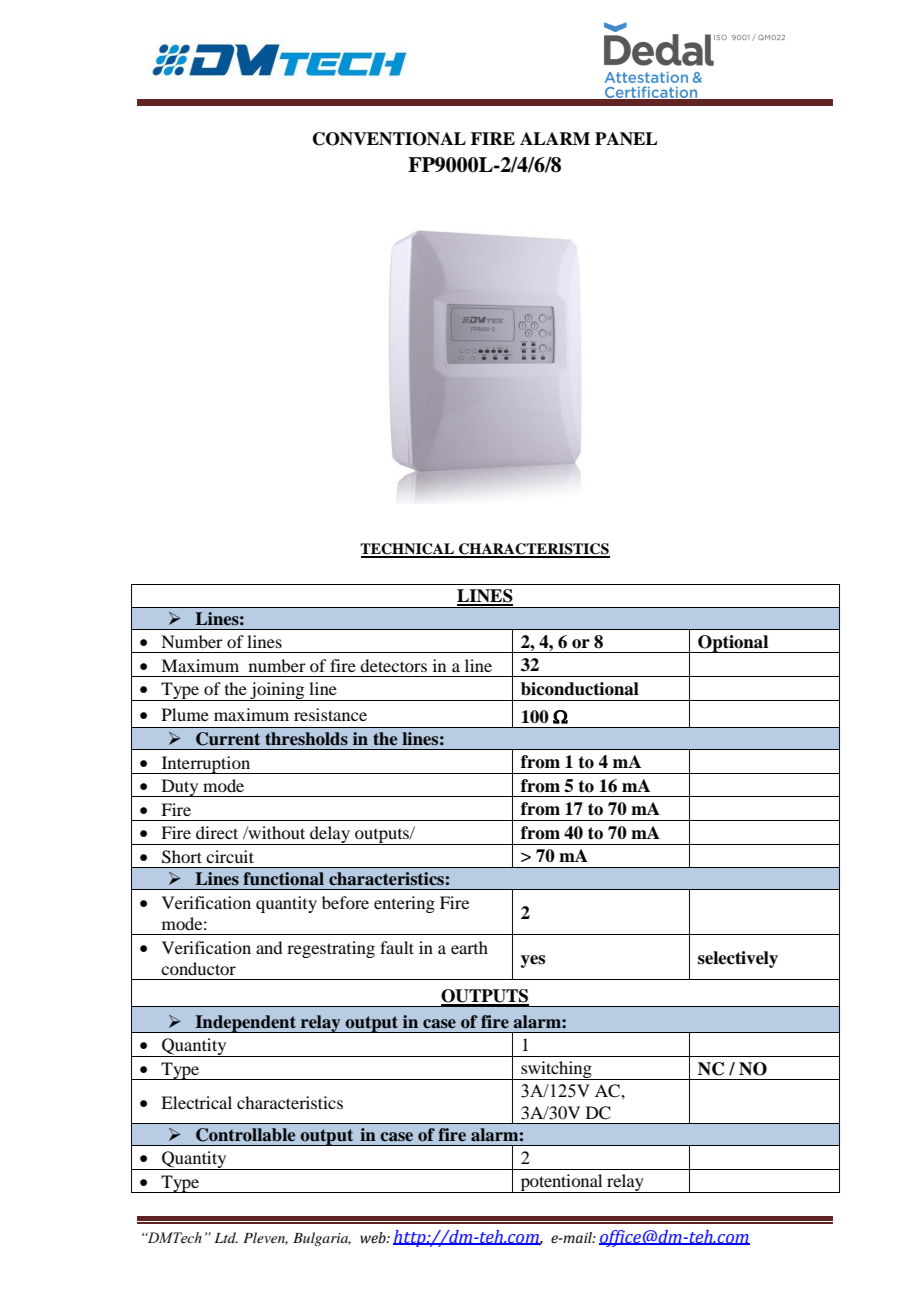 This page has height=1308, width=924. I want to click on PANEL, so click(626, 138).
